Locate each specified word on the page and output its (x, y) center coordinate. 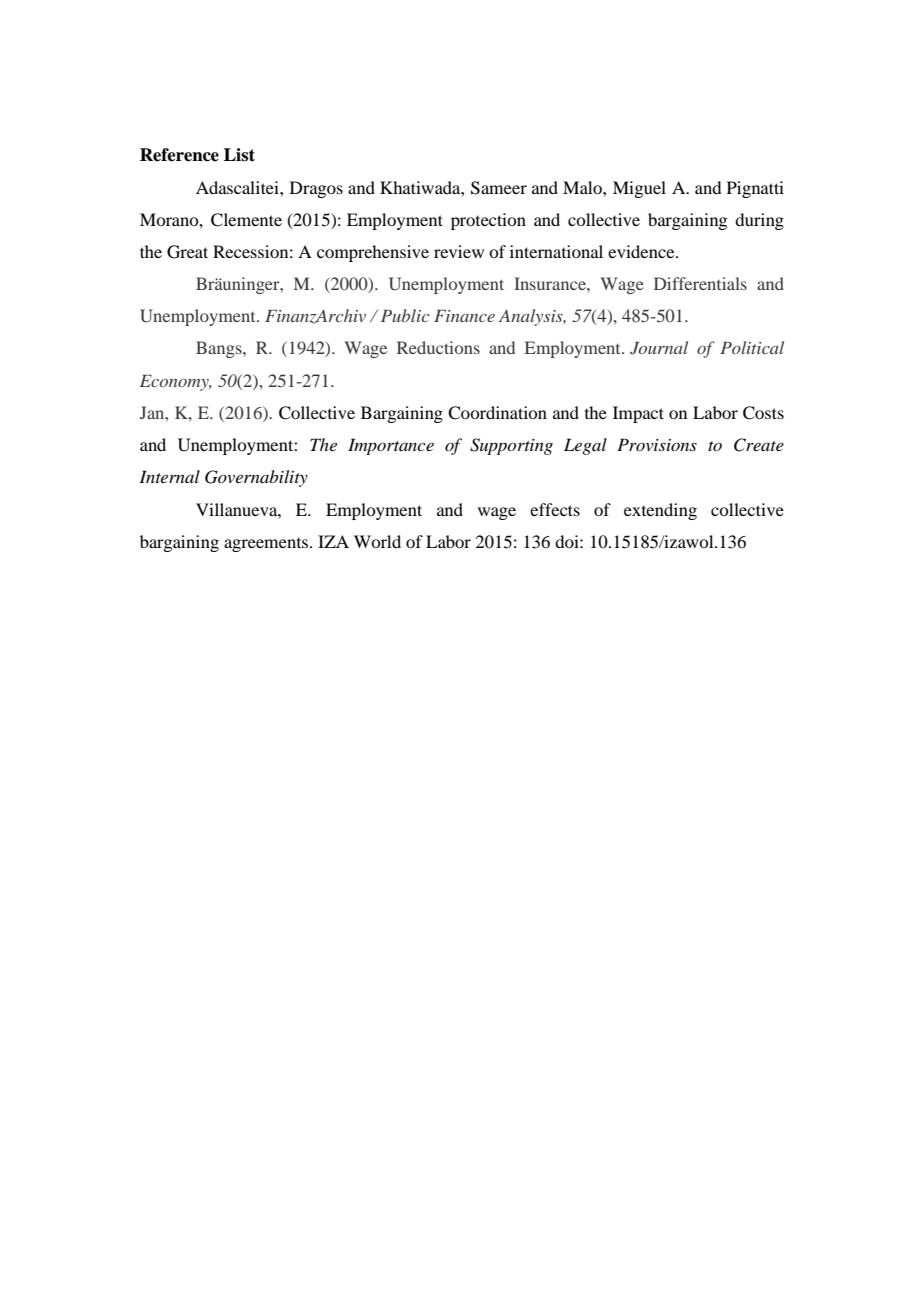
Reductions (438, 347)
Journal (659, 348)
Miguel (639, 189)
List (239, 155)
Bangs (220, 349)
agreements (266, 545)
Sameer (499, 188)
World (377, 541)
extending (660, 511)
